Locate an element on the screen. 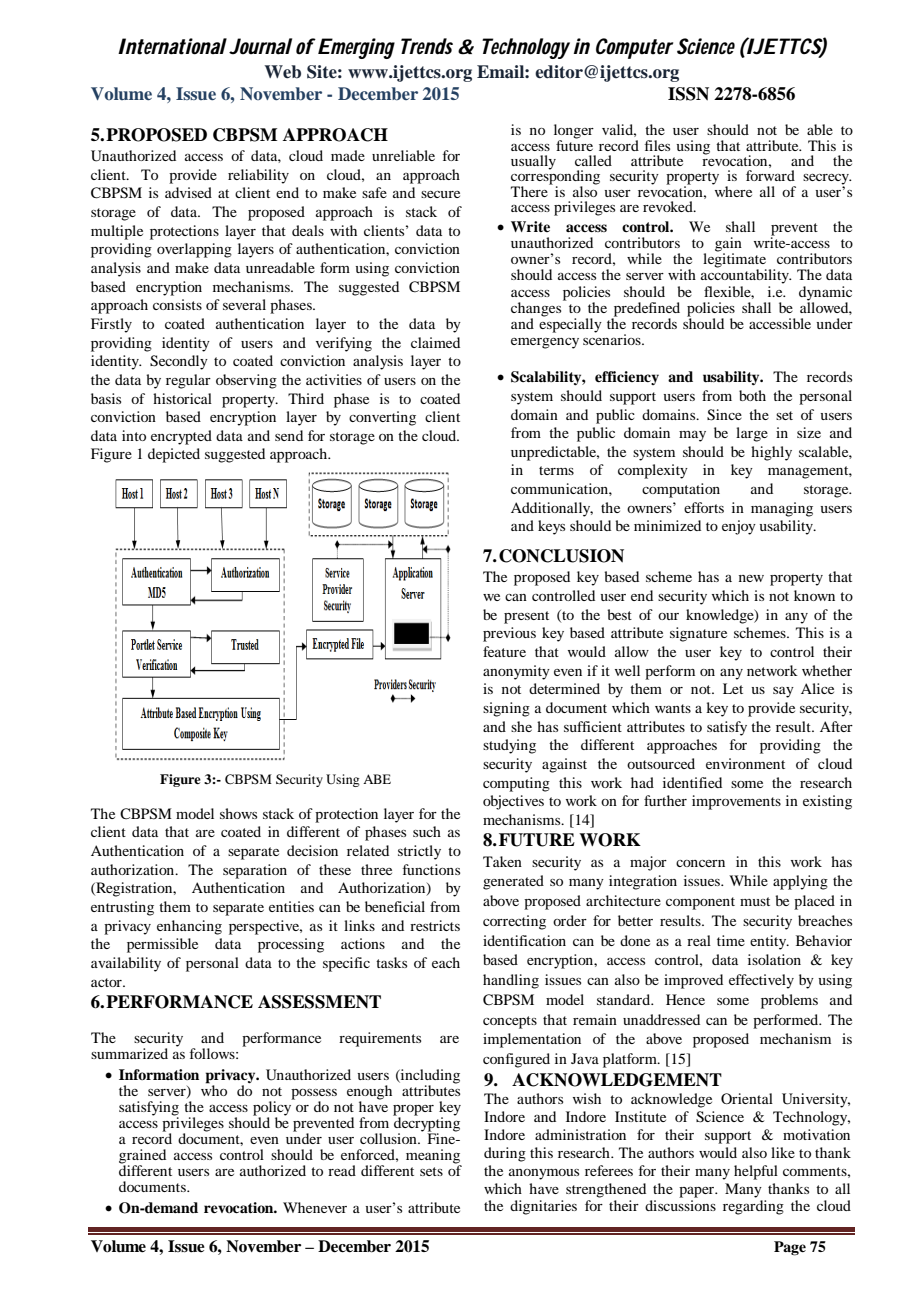 This screenshot has width=924, height=1308. Web is located at coordinates (282, 72).
